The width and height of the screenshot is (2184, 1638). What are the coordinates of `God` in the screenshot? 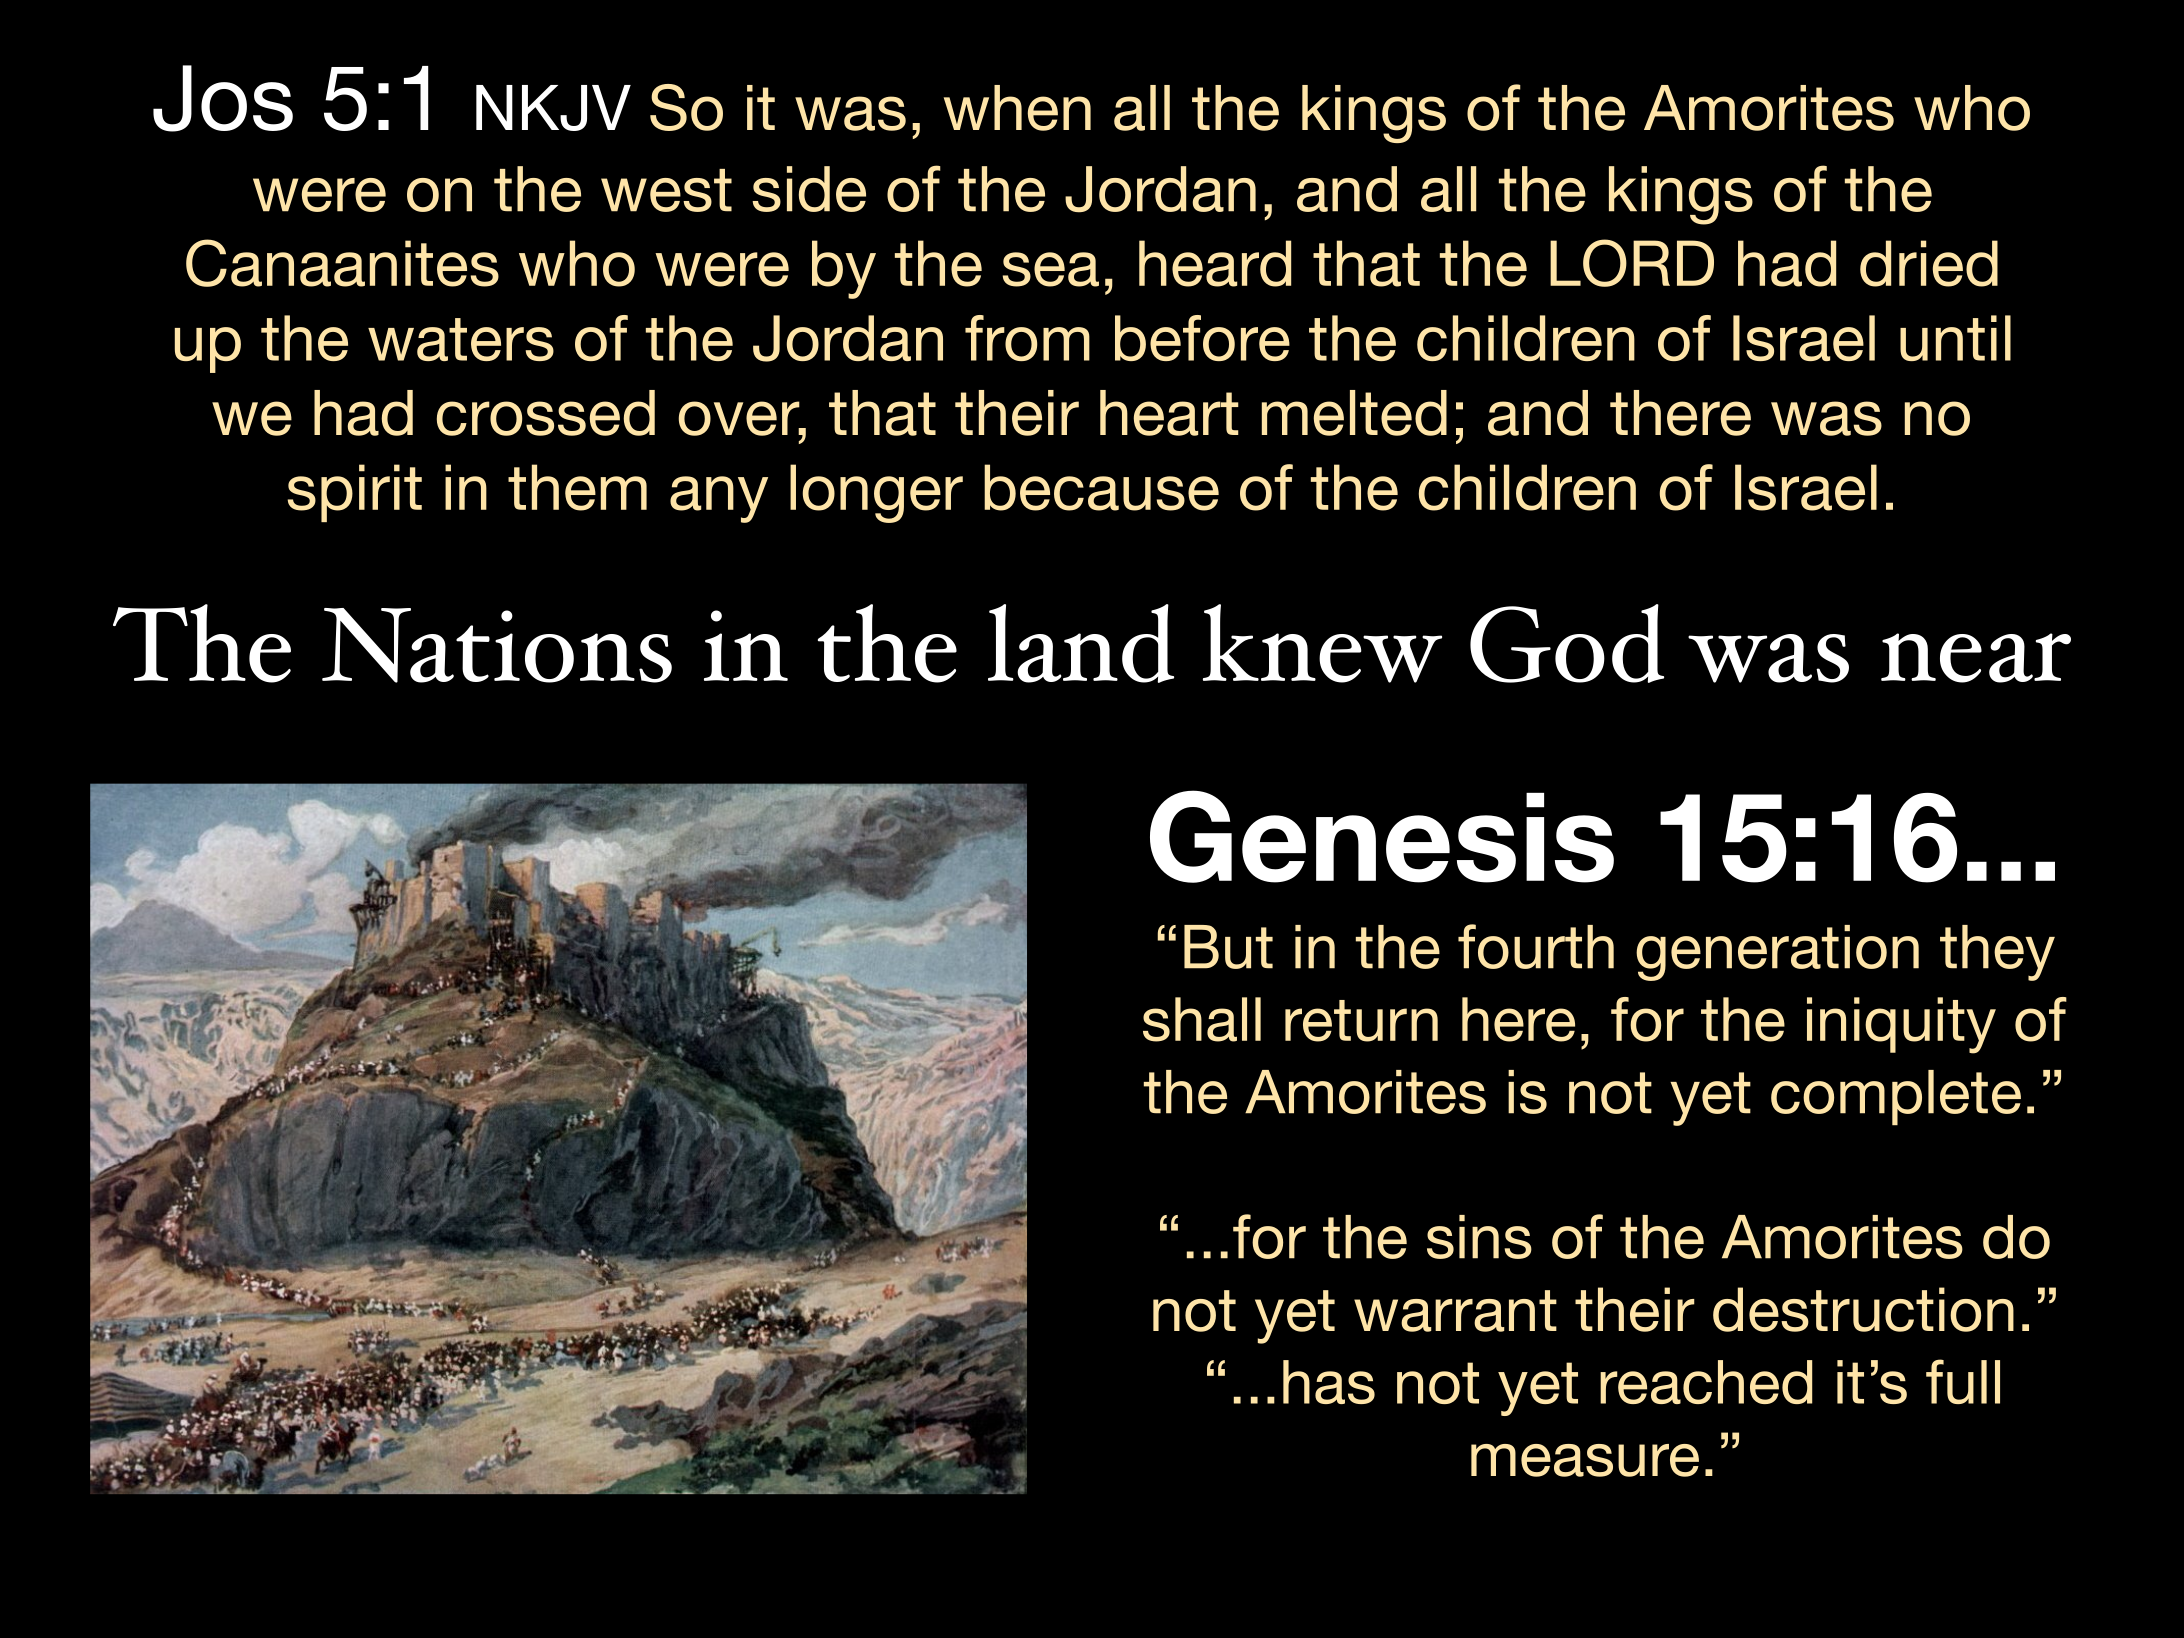 It's located at (1567, 643).
